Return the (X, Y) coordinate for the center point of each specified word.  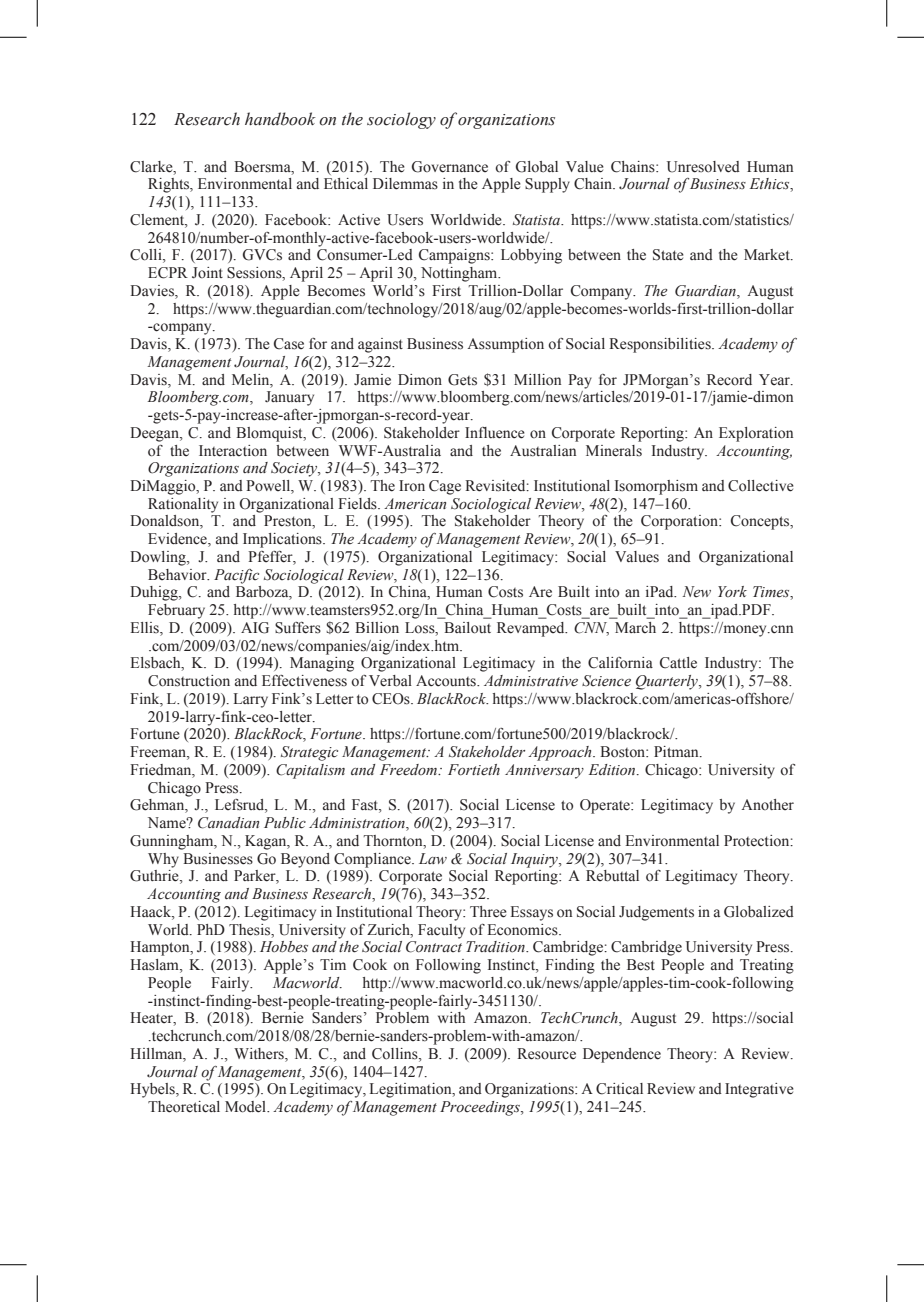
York (732, 591)
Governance (450, 167)
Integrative (759, 1090)
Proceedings (481, 1108)
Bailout (467, 628)
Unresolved (703, 167)
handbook (280, 119)
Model (246, 1107)
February (176, 611)
